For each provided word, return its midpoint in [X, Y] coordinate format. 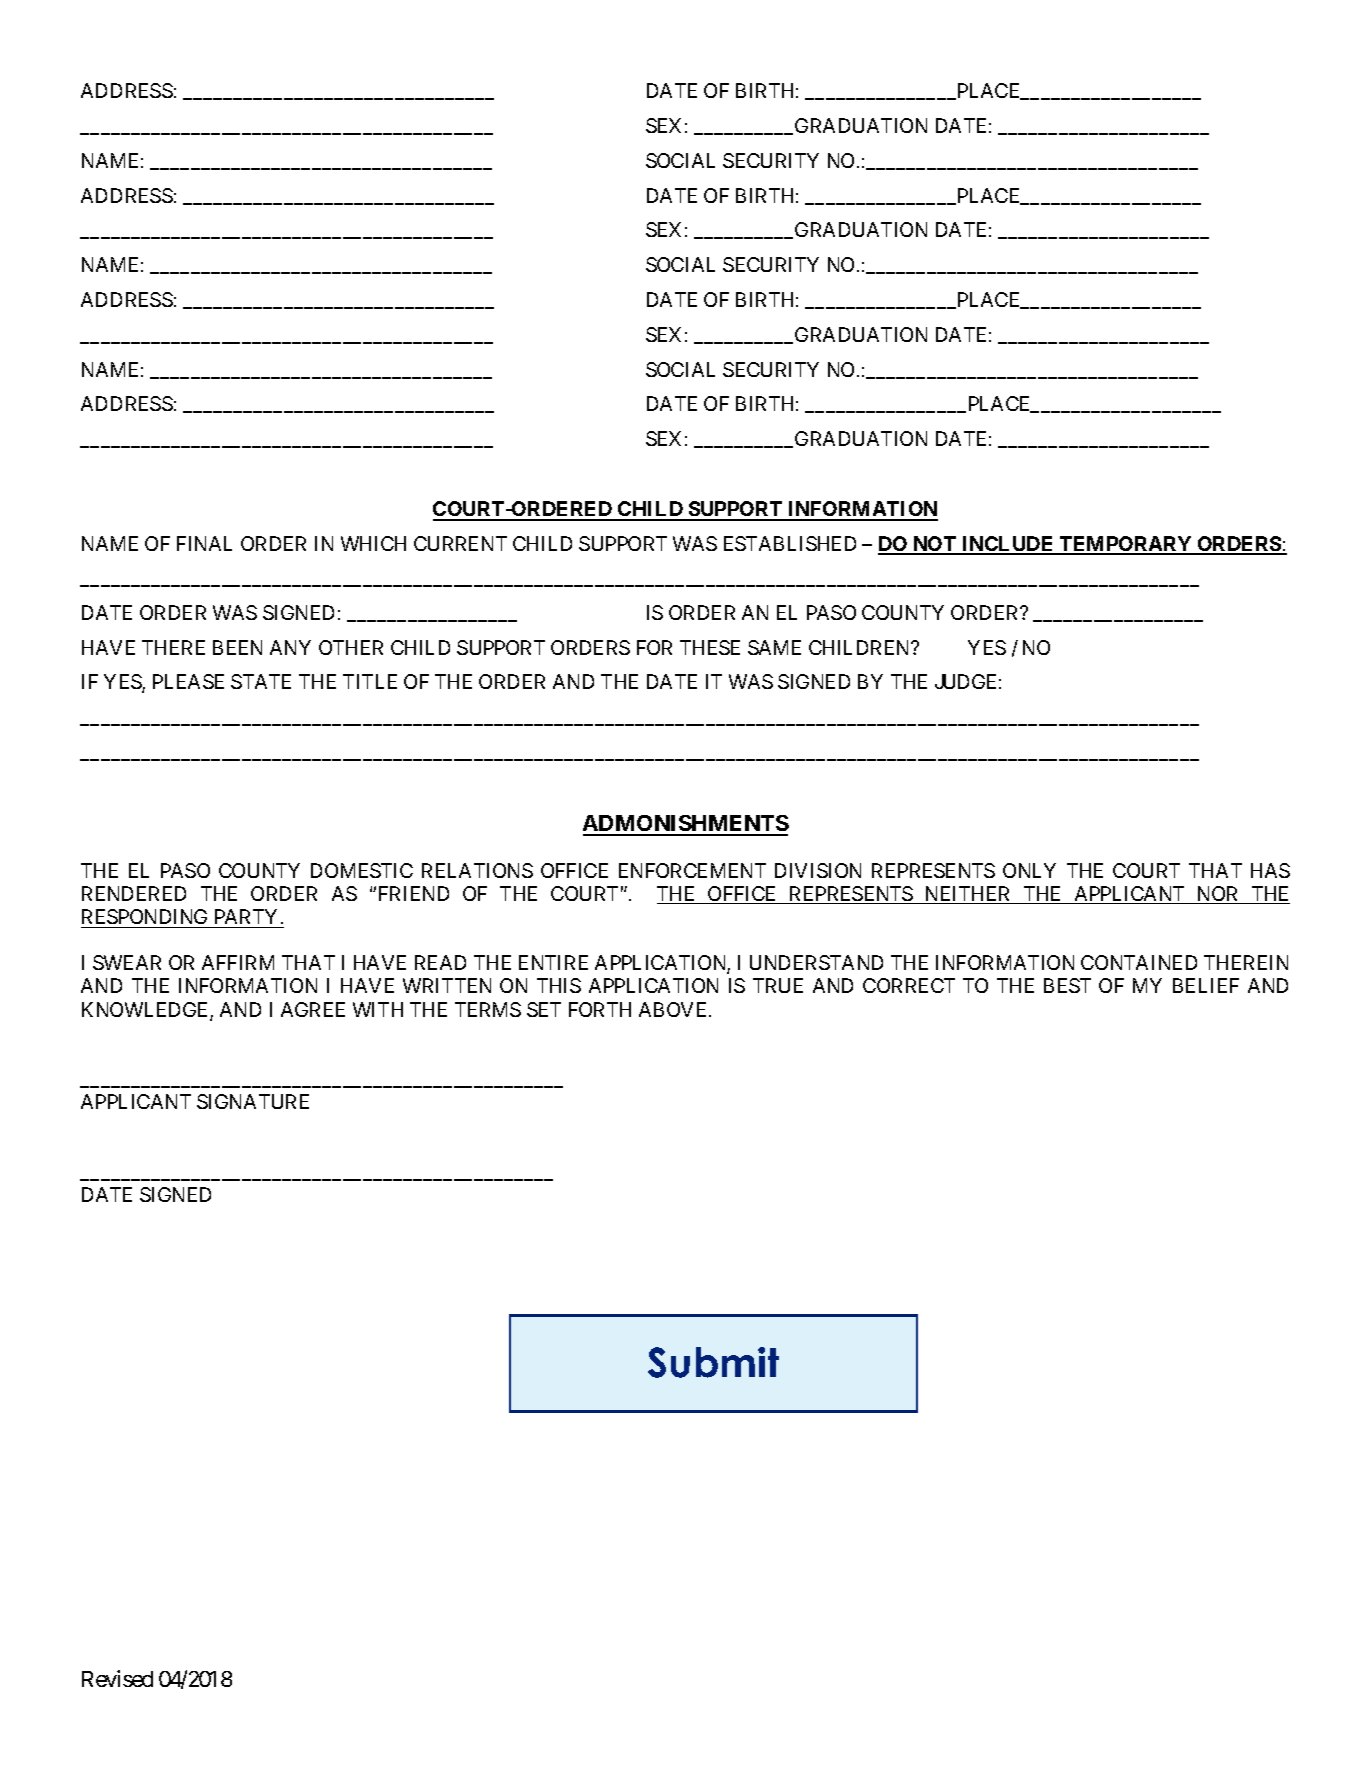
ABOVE [674, 1009]
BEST [1067, 985]
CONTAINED [1139, 962]
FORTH [600, 1009]
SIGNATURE [253, 1101]
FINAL [204, 543]
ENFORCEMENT [692, 870]
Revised [117, 1678]
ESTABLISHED [790, 543]
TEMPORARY [1126, 545]
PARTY [246, 916]
